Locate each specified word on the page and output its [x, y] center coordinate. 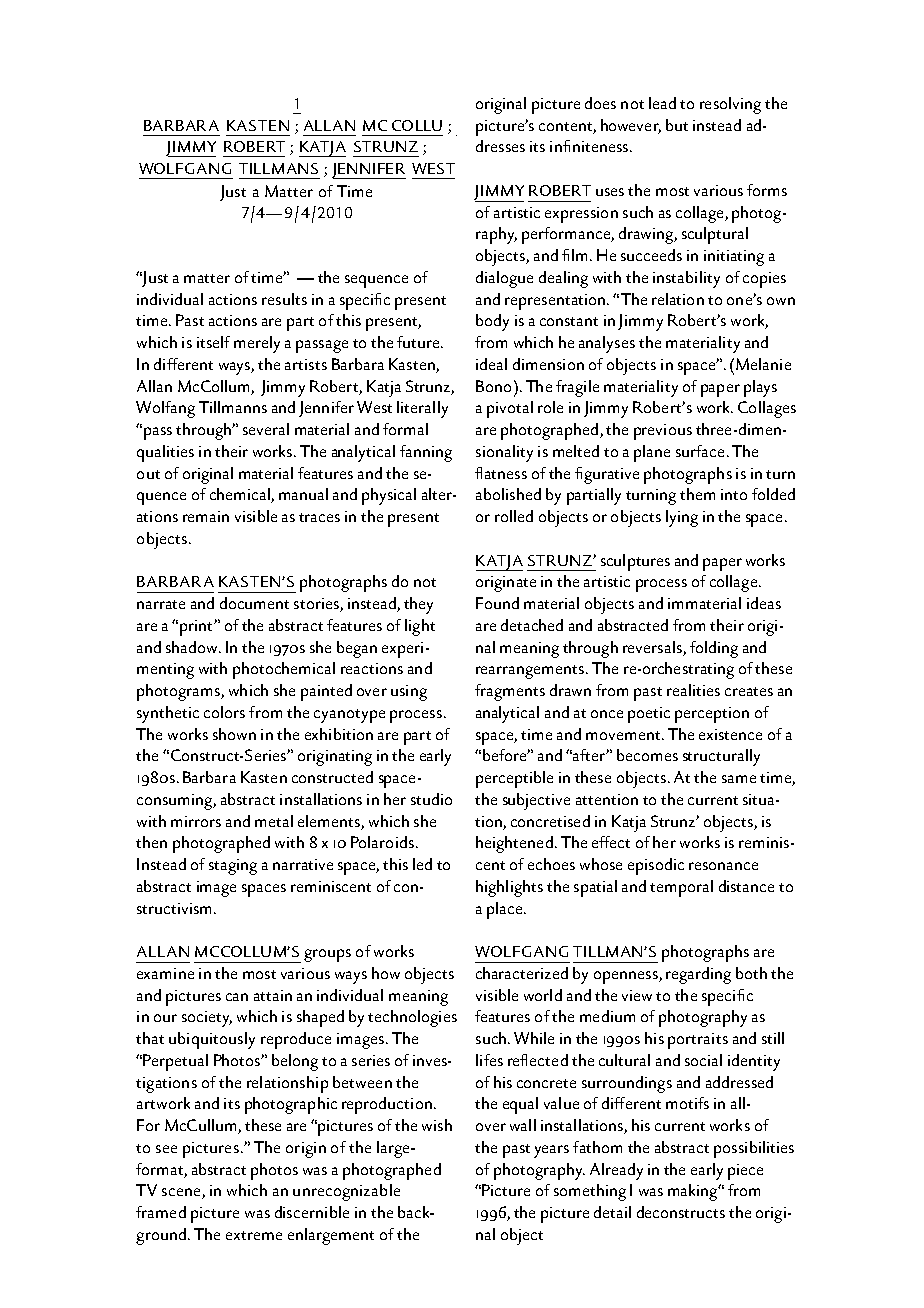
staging [233, 867]
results [284, 299]
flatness [501, 473]
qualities [165, 453]
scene [182, 1193]
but [677, 125]
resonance [723, 866]
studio [431, 799]
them [697, 494]
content [565, 126]
